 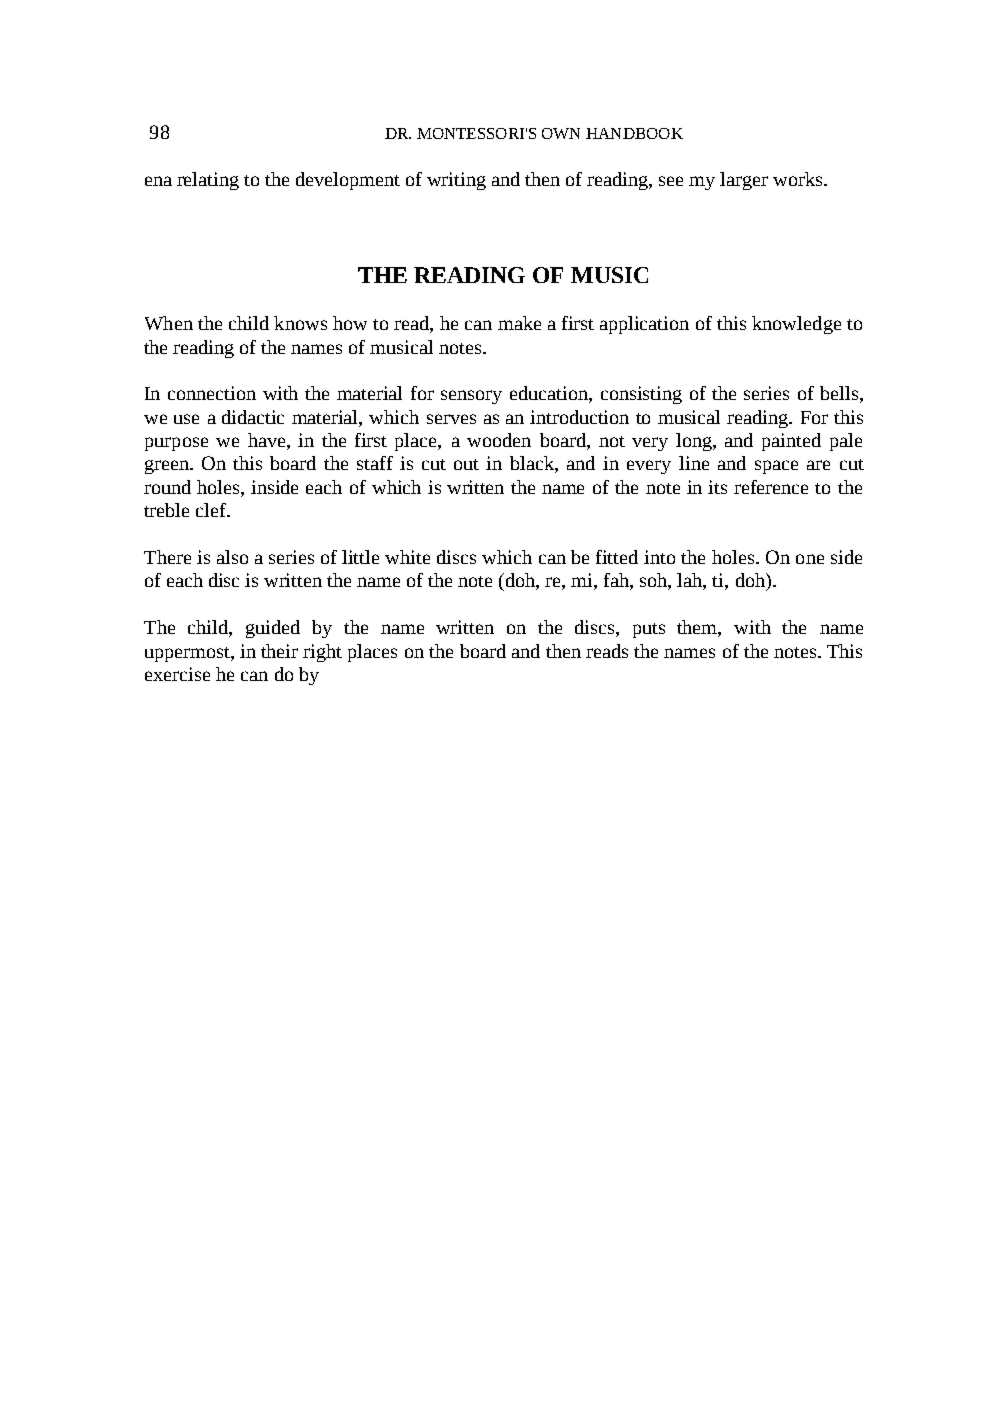 What do you see at coordinates (519, 323) in the screenshot?
I see `make` at bounding box center [519, 323].
